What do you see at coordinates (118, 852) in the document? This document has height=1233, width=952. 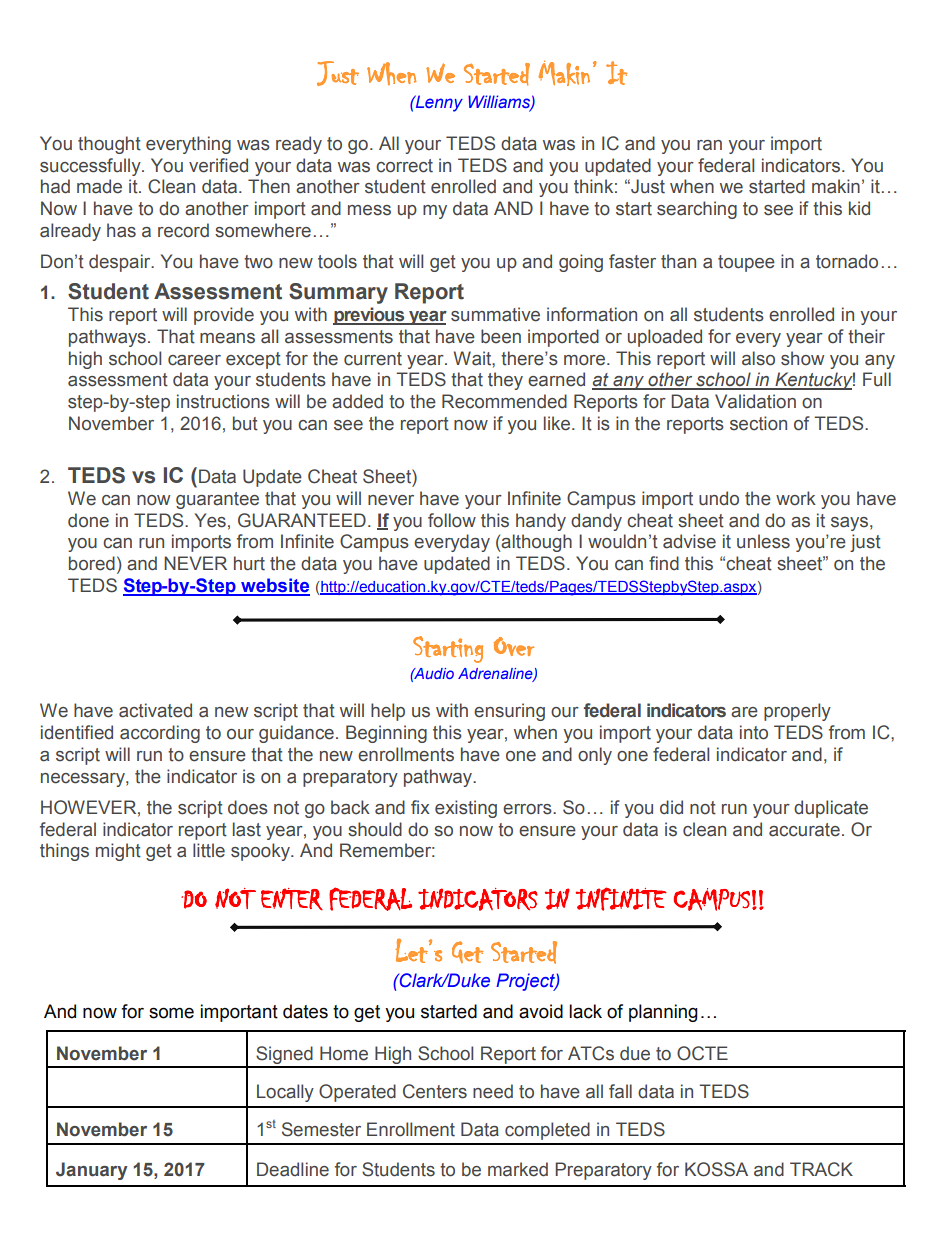 I see `might` at bounding box center [118, 852].
